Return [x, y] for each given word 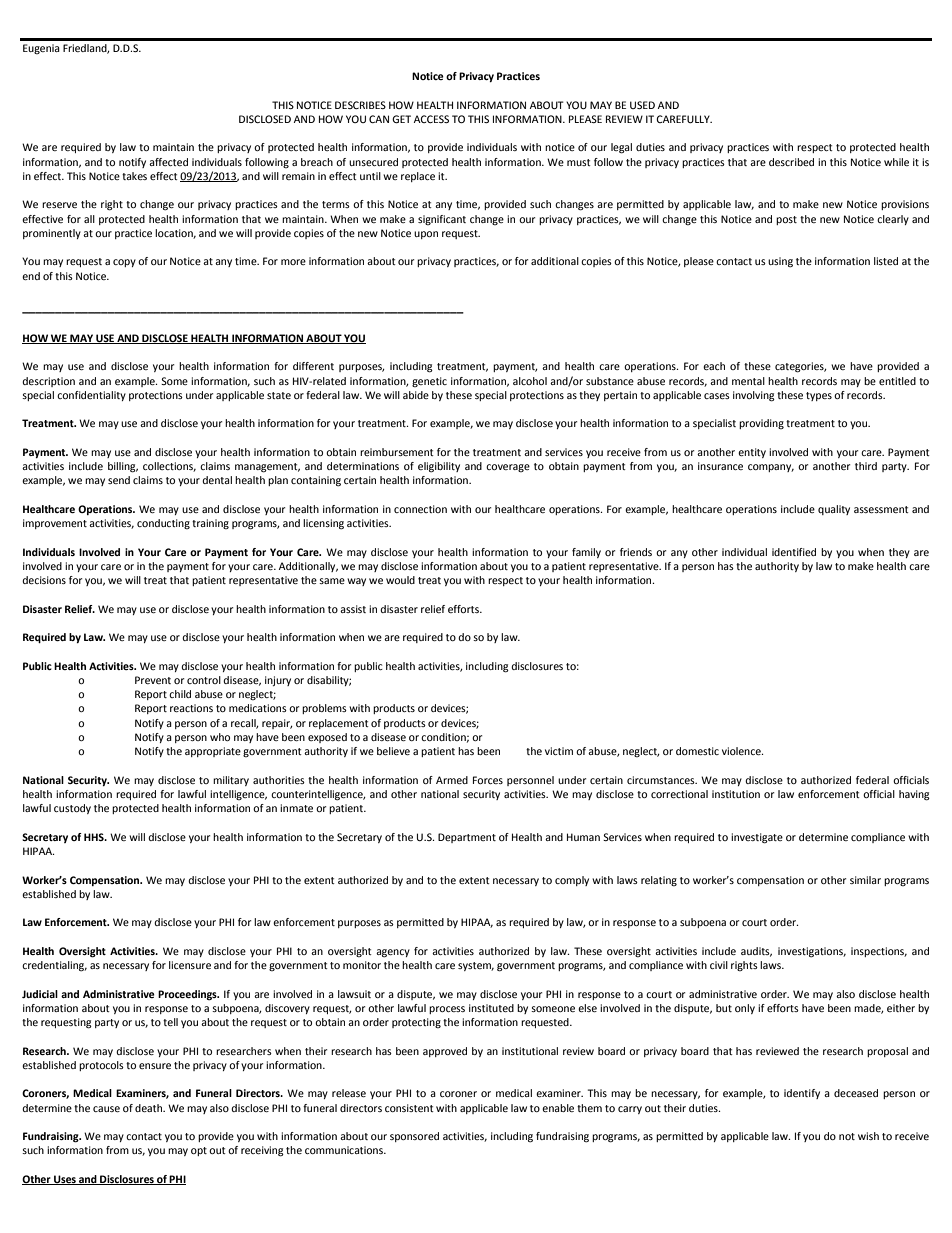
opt [199, 1151]
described [791, 162]
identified [794, 552]
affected [168, 162]
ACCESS [431, 119]
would [400, 580]
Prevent [153, 680]
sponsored [414, 1137]
